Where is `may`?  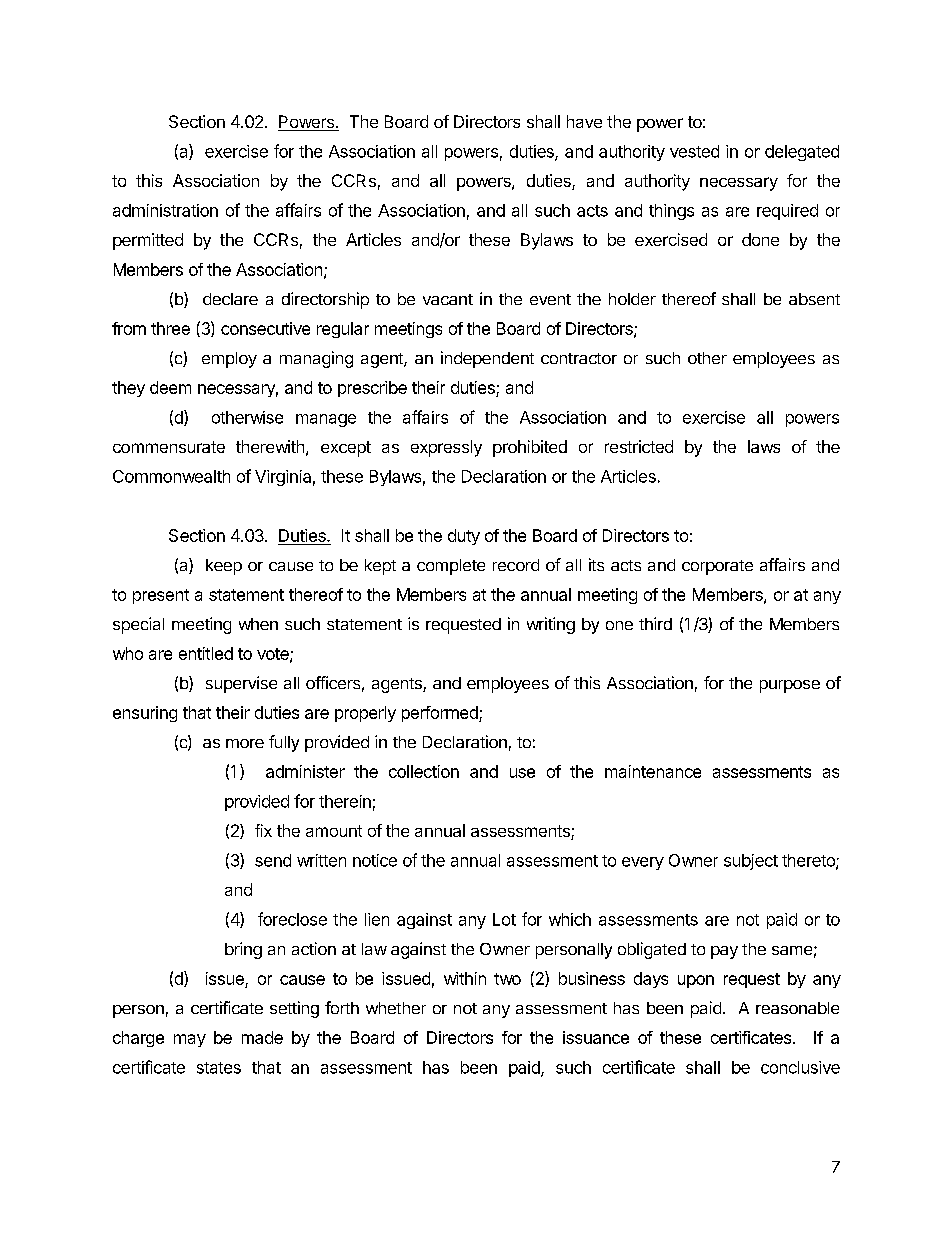 may is located at coordinates (190, 1040).
